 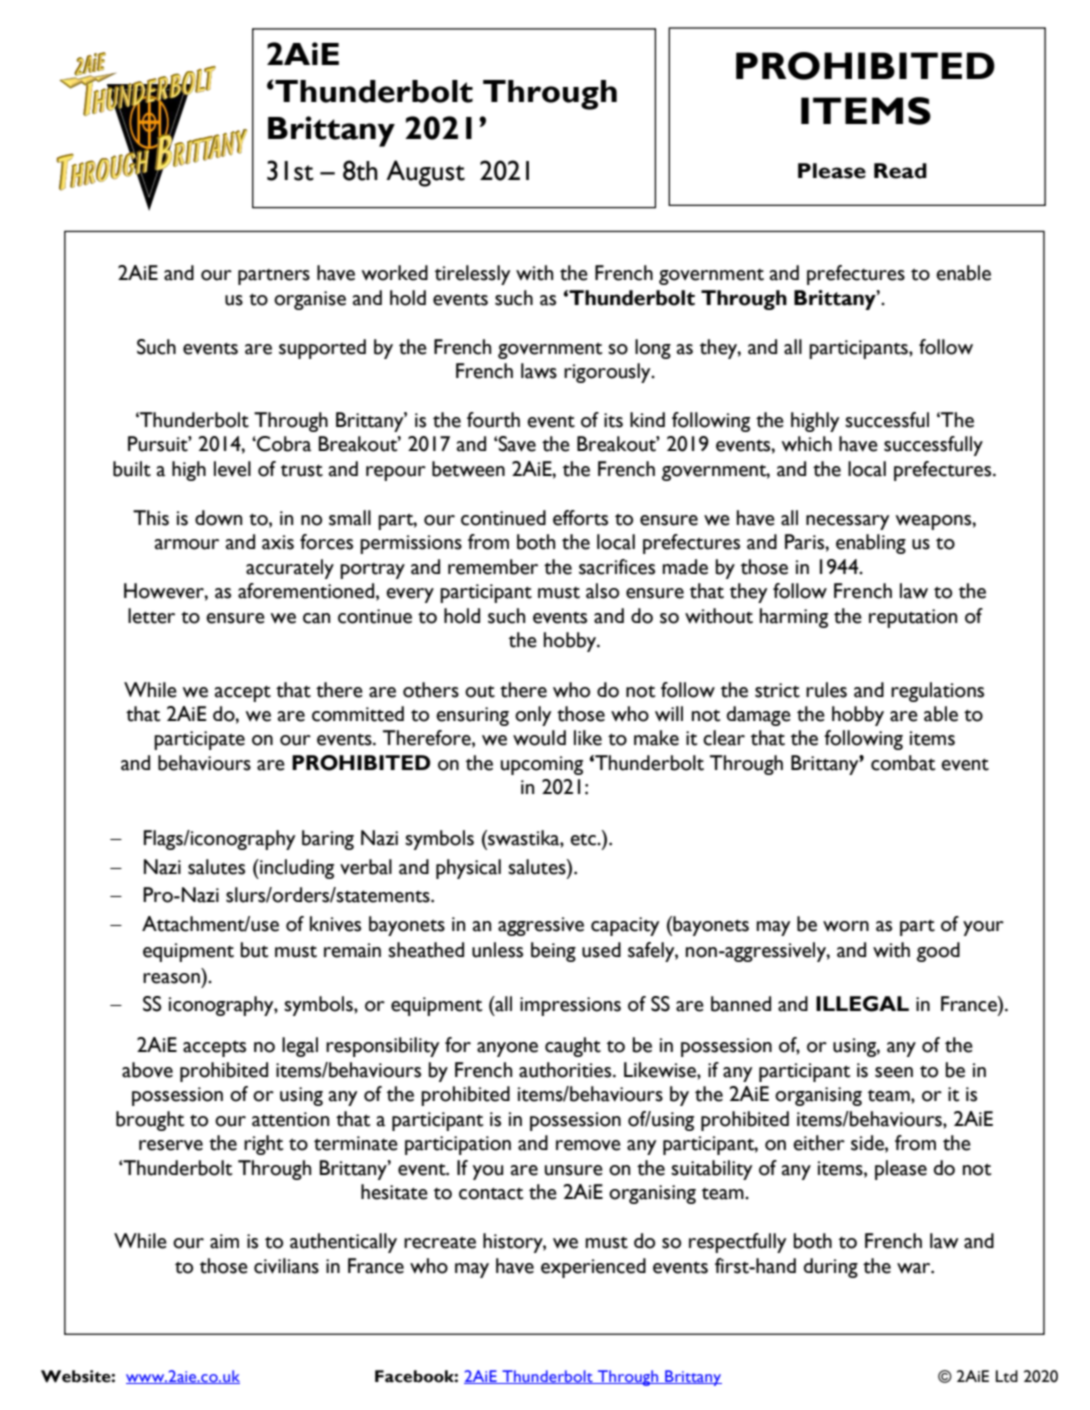 I want to click on experienced, so click(x=593, y=1268).
